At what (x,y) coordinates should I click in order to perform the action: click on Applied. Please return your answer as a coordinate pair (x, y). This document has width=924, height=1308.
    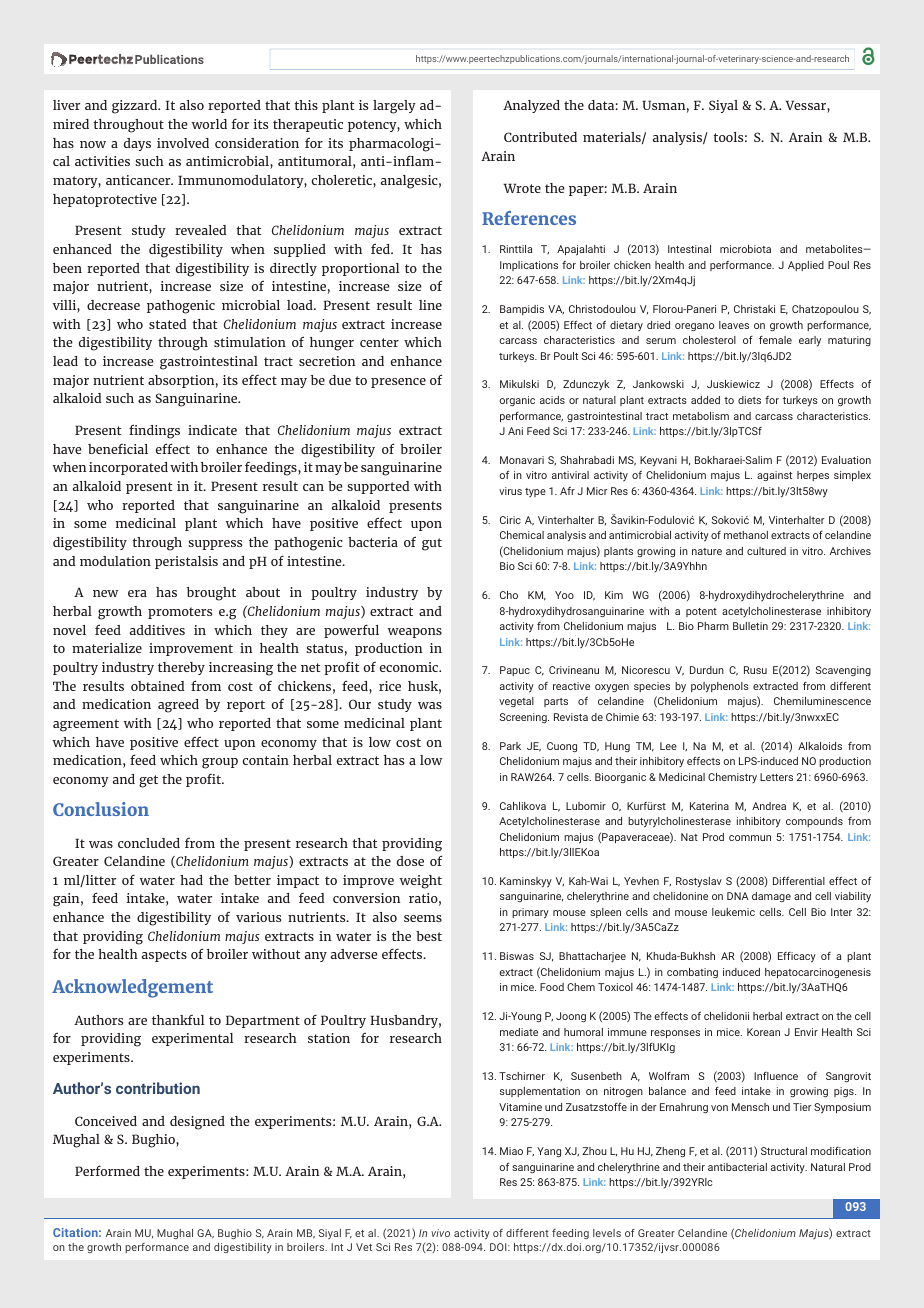
    Looking at the image, I should click on (806, 266).
